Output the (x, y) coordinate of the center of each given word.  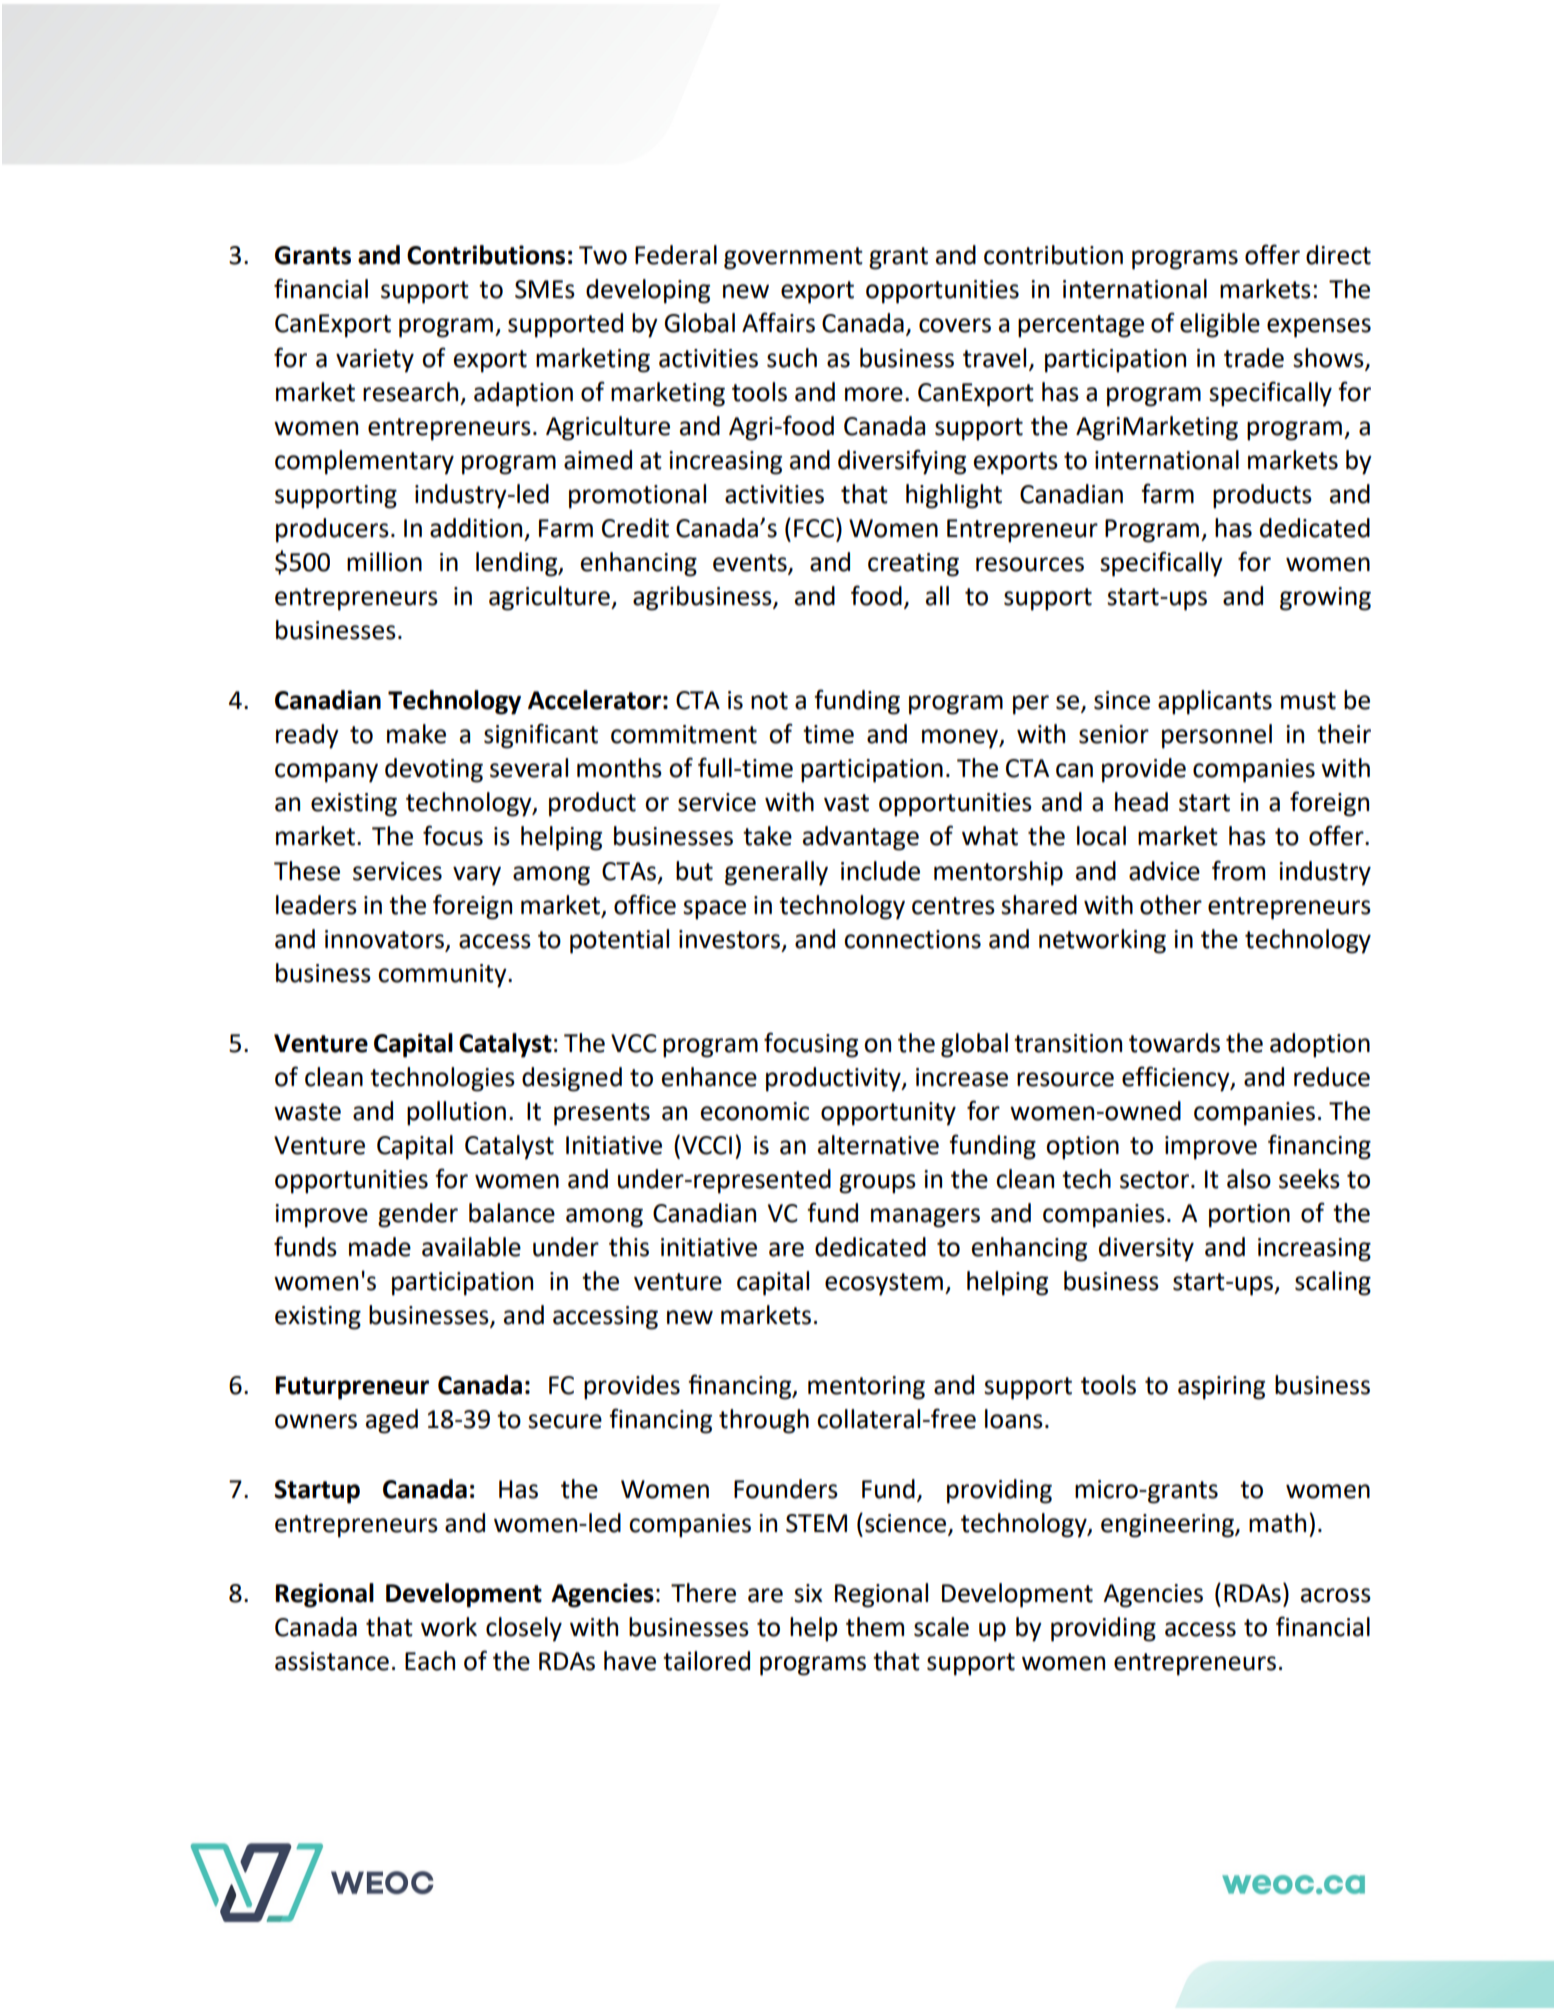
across (1336, 1595)
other (1171, 905)
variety (375, 361)
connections (912, 939)
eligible (1220, 325)
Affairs (778, 322)
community (443, 976)
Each (430, 1661)
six (808, 1593)
